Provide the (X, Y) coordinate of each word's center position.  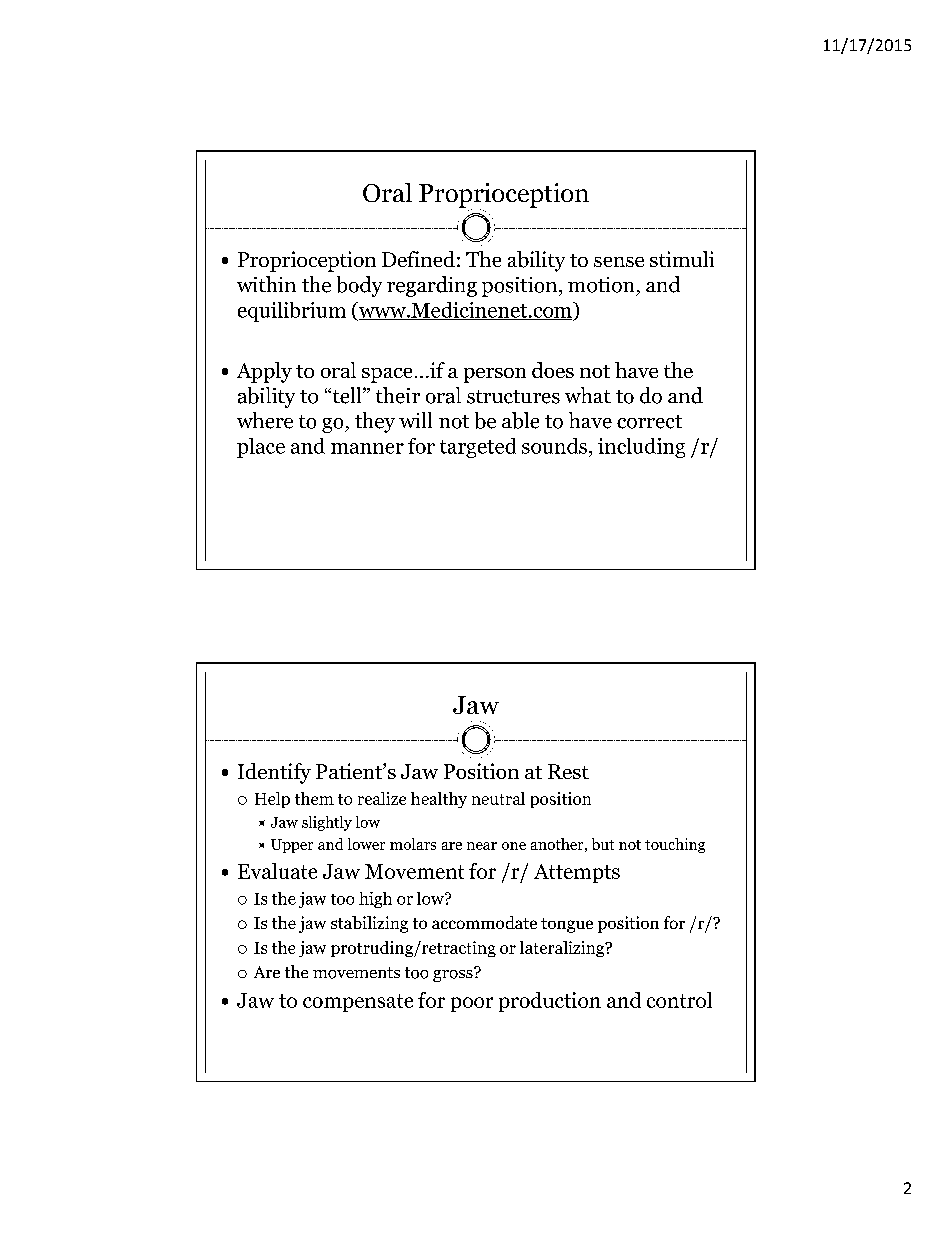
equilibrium (292, 312)
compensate (358, 1003)
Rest (568, 771)
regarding (432, 286)
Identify (274, 773)
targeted (478, 448)
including (641, 448)
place (261, 448)
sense (619, 262)
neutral (498, 798)
